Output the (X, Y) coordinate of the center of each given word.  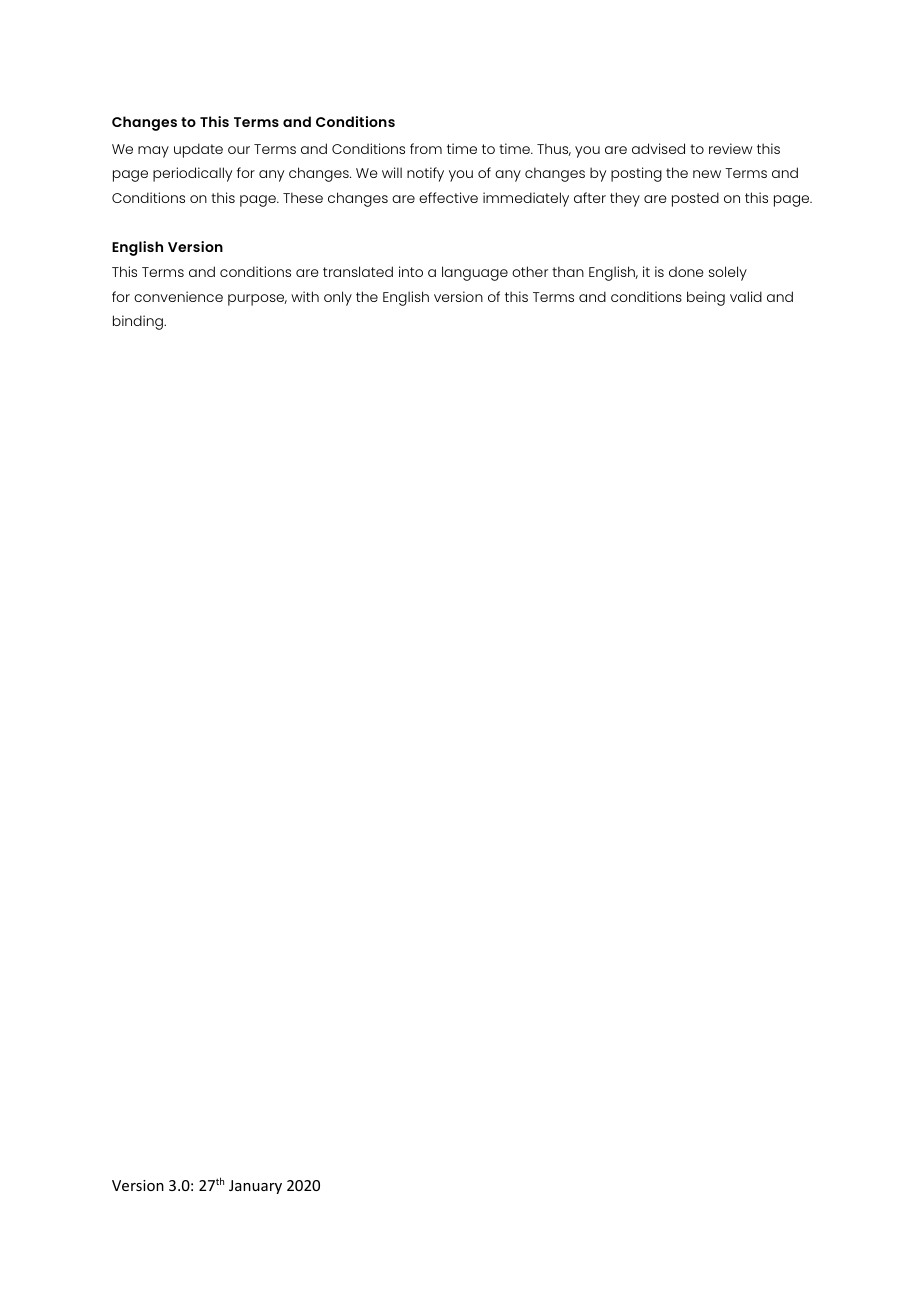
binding (139, 322)
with (305, 296)
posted (695, 199)
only (338, 298)
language (475, 273)
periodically (192, 174)
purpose (257, 300)
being (706, 298)
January (255, 1187)
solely (728, 273)
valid (746, 296)
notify (425, 174)
